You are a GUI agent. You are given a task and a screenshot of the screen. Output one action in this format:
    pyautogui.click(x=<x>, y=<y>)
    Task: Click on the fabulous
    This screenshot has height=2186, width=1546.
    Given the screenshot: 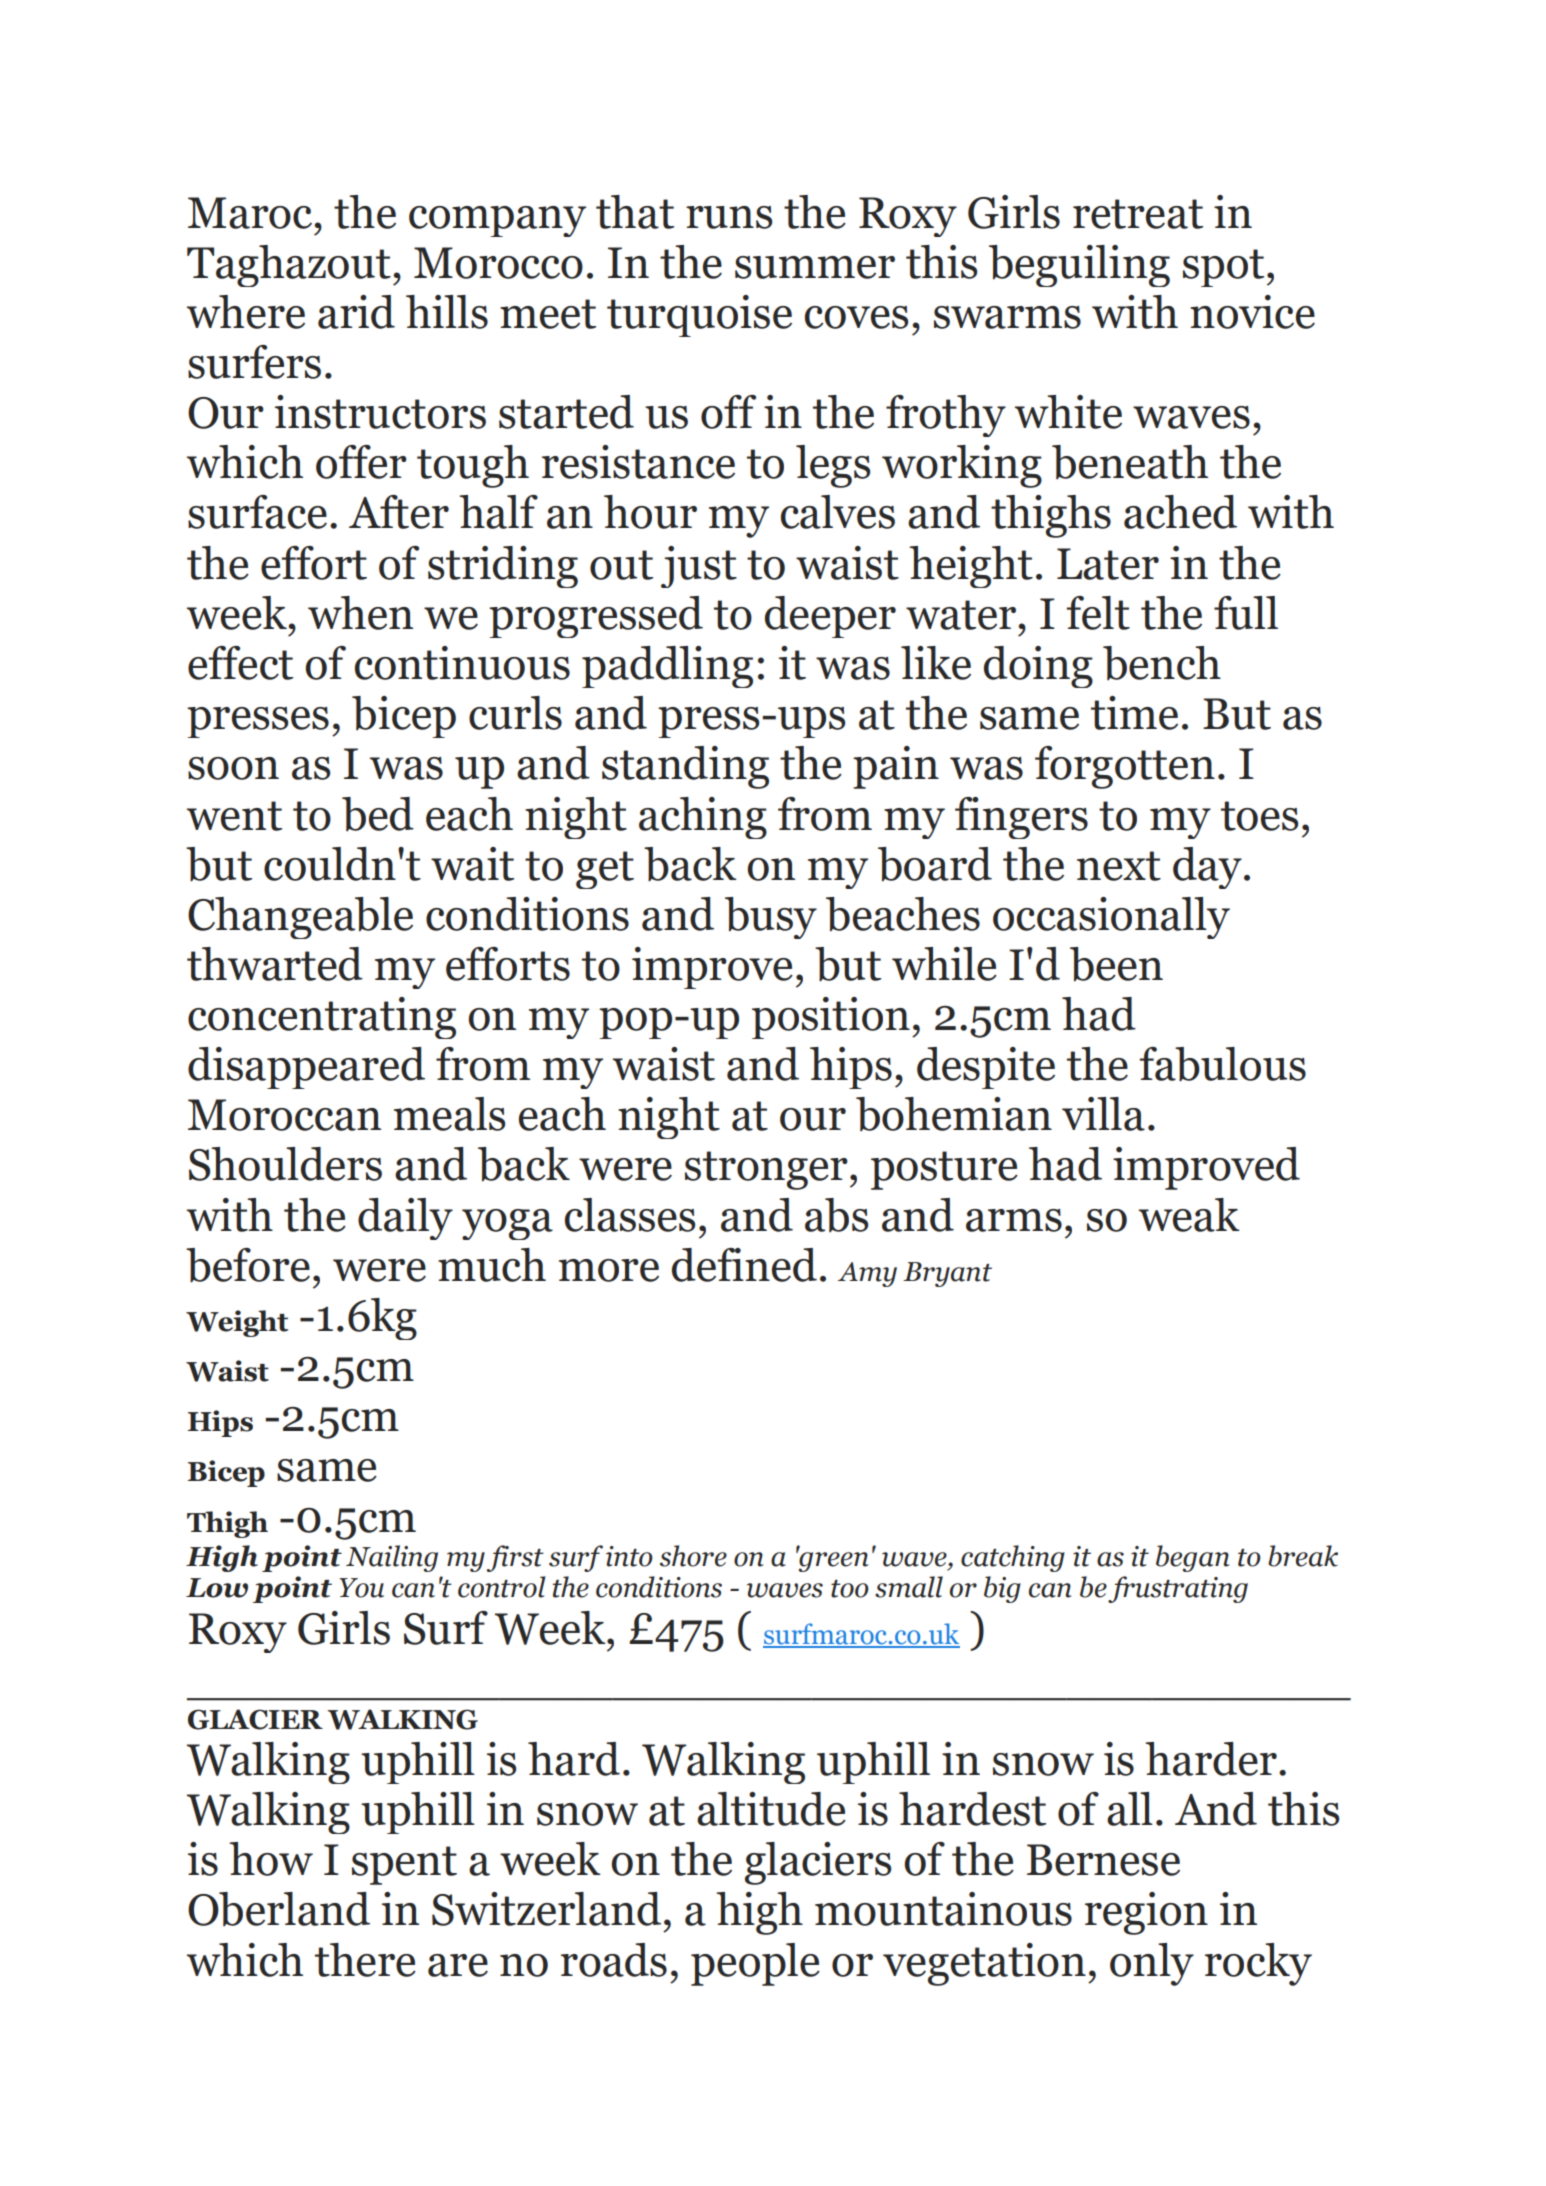 What is the action you would take?
    pyautogui.click(x=1222, y=1064)
